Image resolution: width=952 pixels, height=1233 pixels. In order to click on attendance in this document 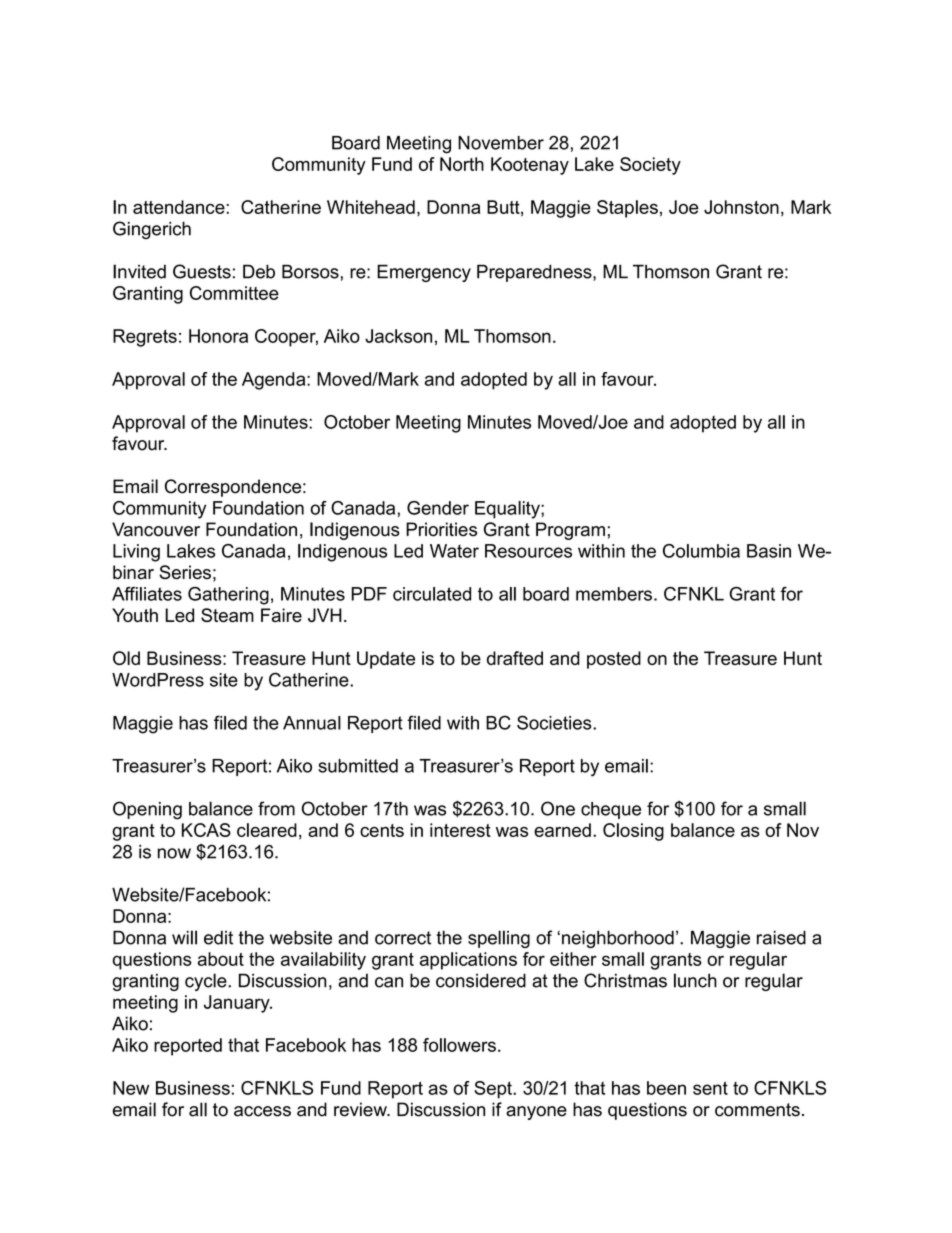, I will do `click(180, 207)`.
